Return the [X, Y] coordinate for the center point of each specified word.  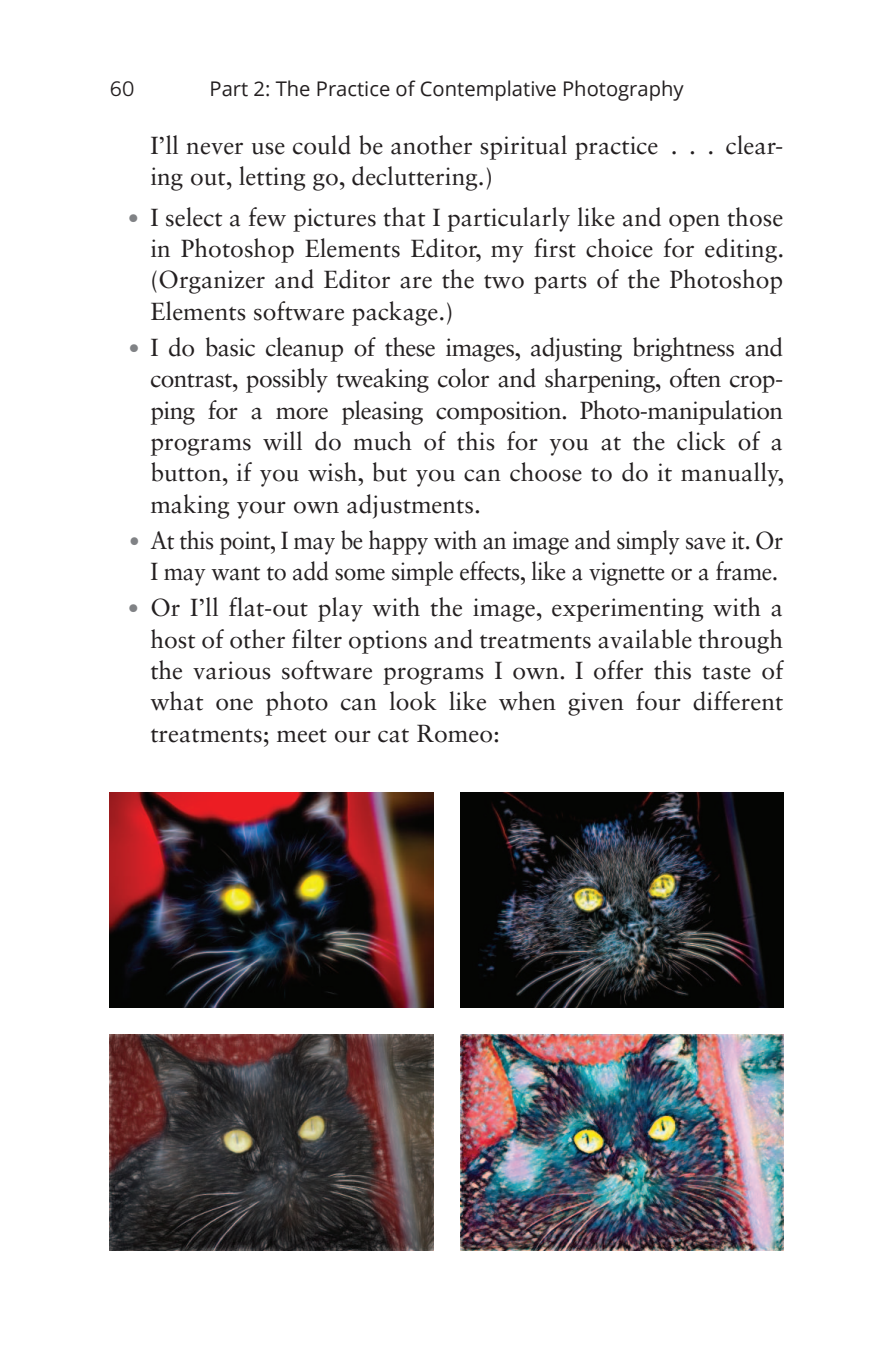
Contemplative [488, 90]
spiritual [523, 147]
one [234, 704]
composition [500, 413]
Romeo [456, 733]
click [701, 441]
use [268, 148]
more [302, 413]
